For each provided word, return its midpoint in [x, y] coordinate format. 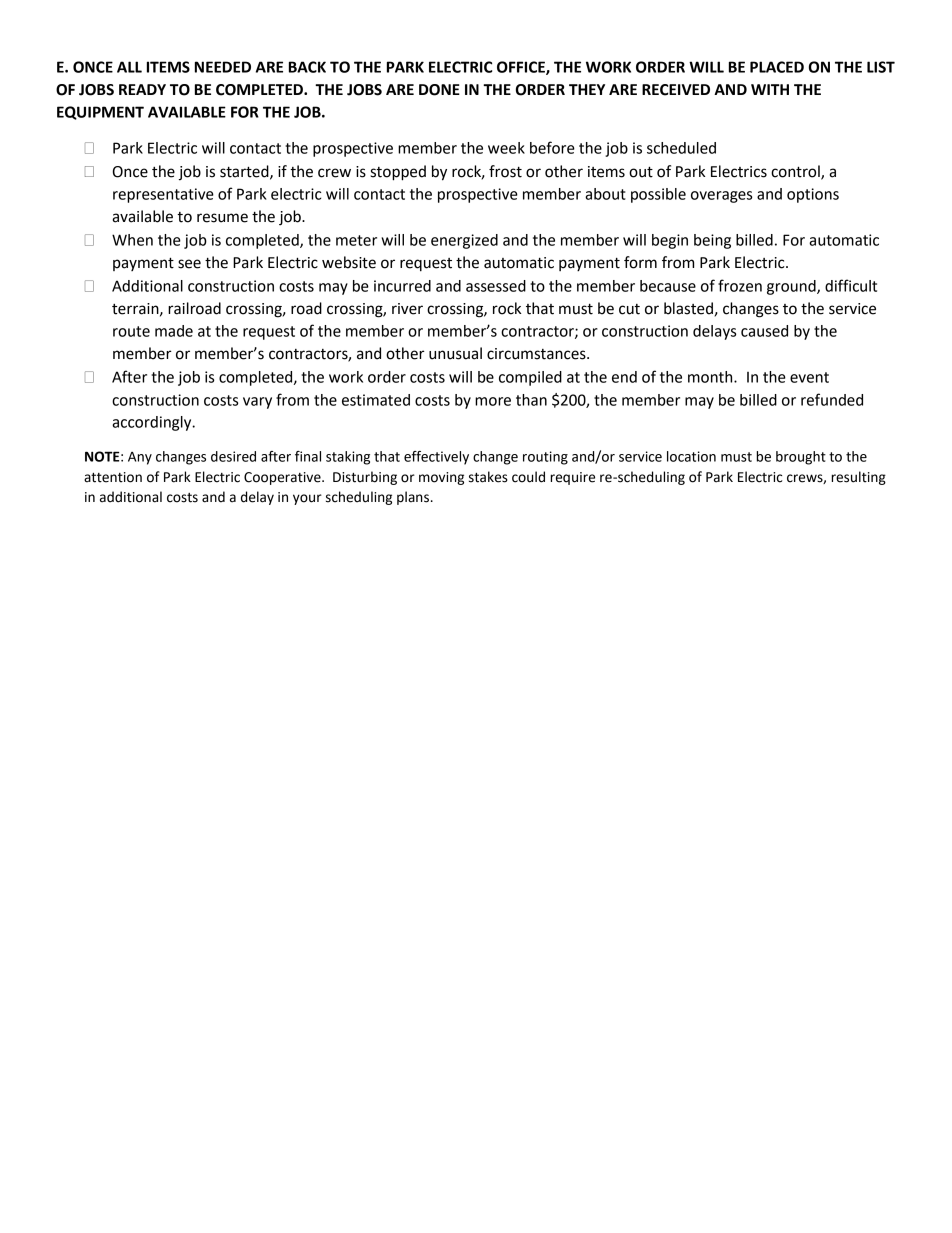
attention [113, 477]
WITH [770, 89]
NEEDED [223, 67]
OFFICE [522, 68]
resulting [858, 478]
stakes [488, 477]
